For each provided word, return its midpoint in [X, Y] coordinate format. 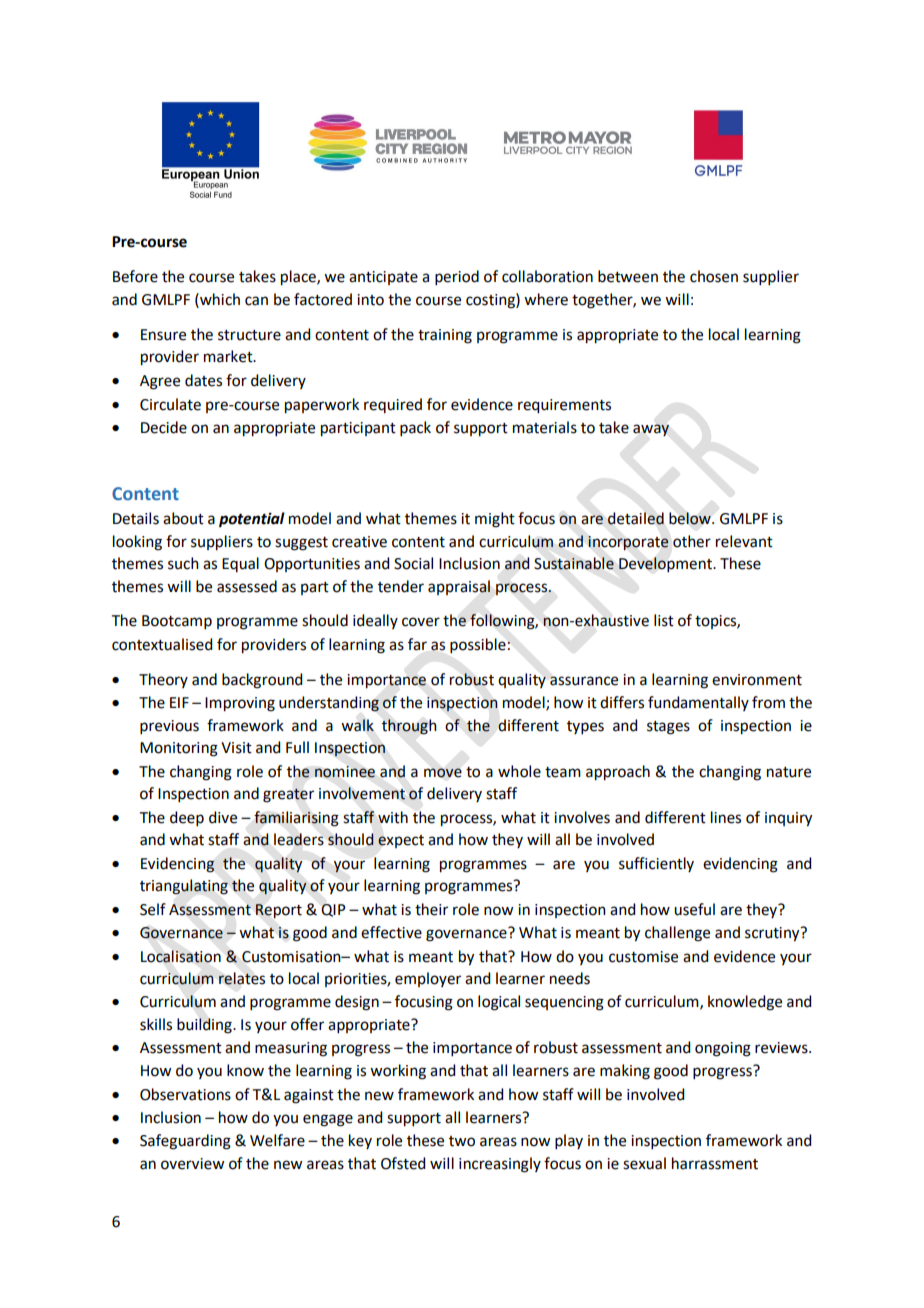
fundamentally [698, 703]
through [409, 727]
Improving [240, 704]
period [457, 277]
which [219, 299]
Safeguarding [185, 1142]
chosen [714, 276]
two [462, 1141]
